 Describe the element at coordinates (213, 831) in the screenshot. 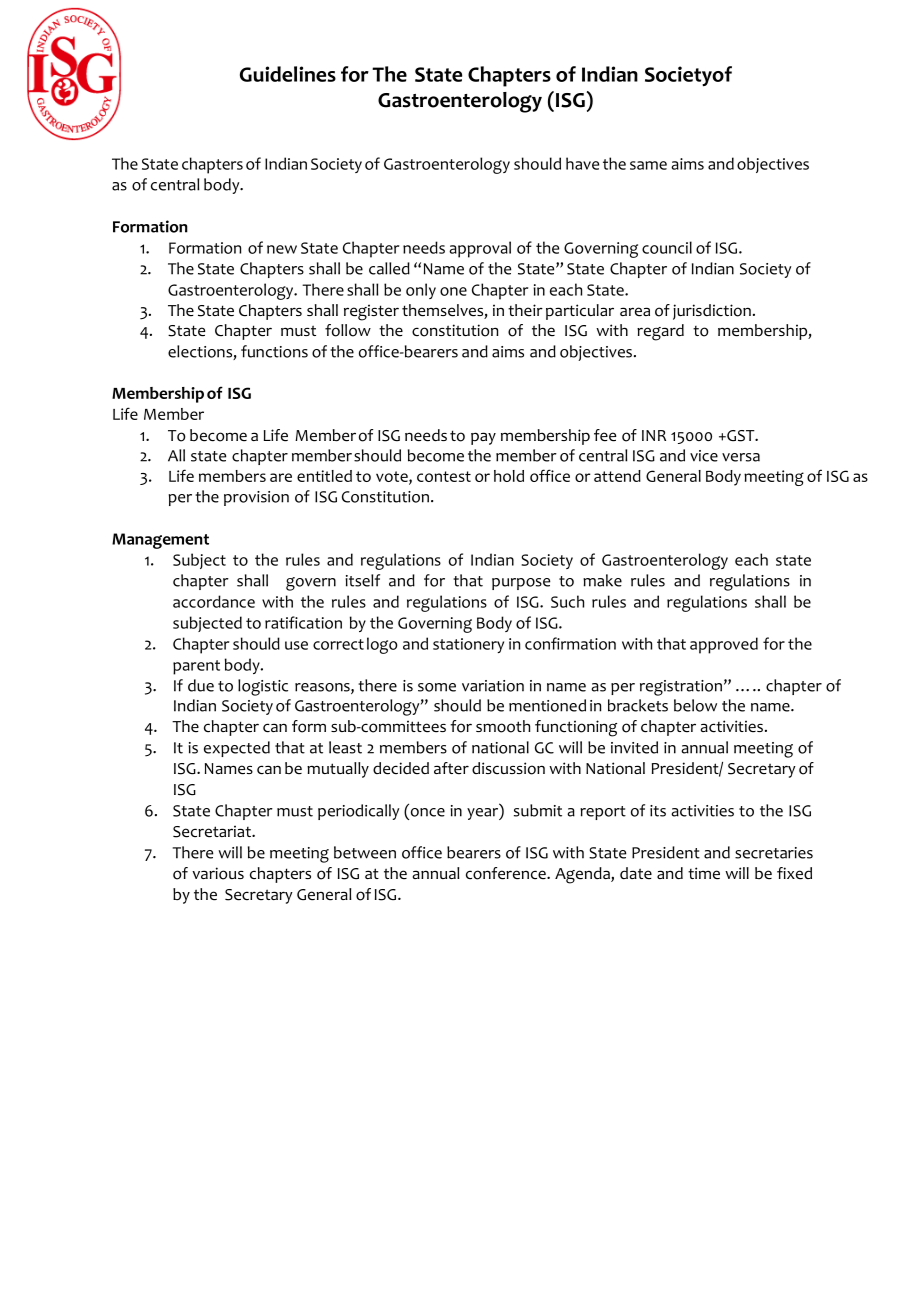

I see `Secretariat` at that location.
